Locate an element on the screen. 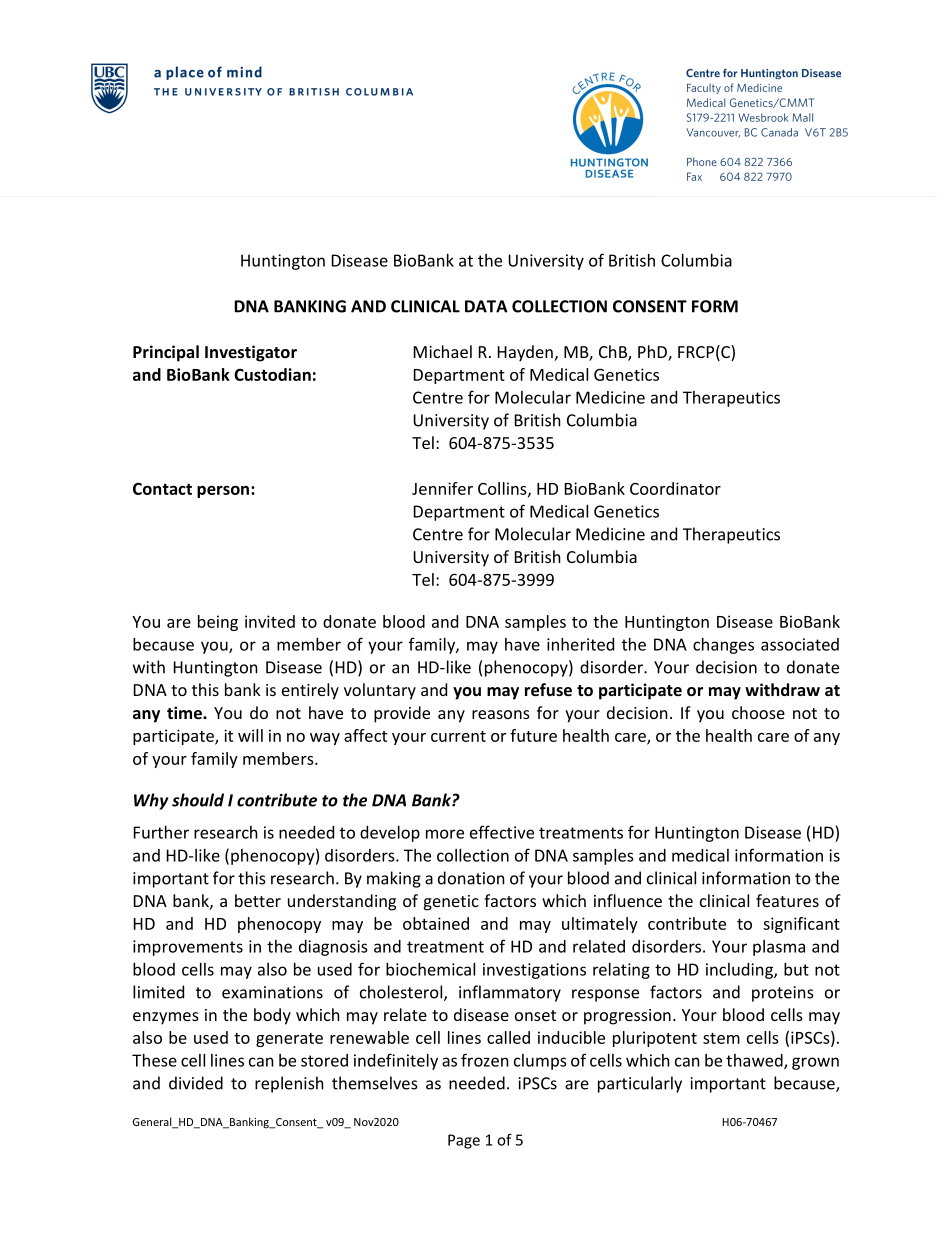 Image resolution: width=952 pixels, height=1233 pixels. Investigator is located at coordinates (251, 353).
